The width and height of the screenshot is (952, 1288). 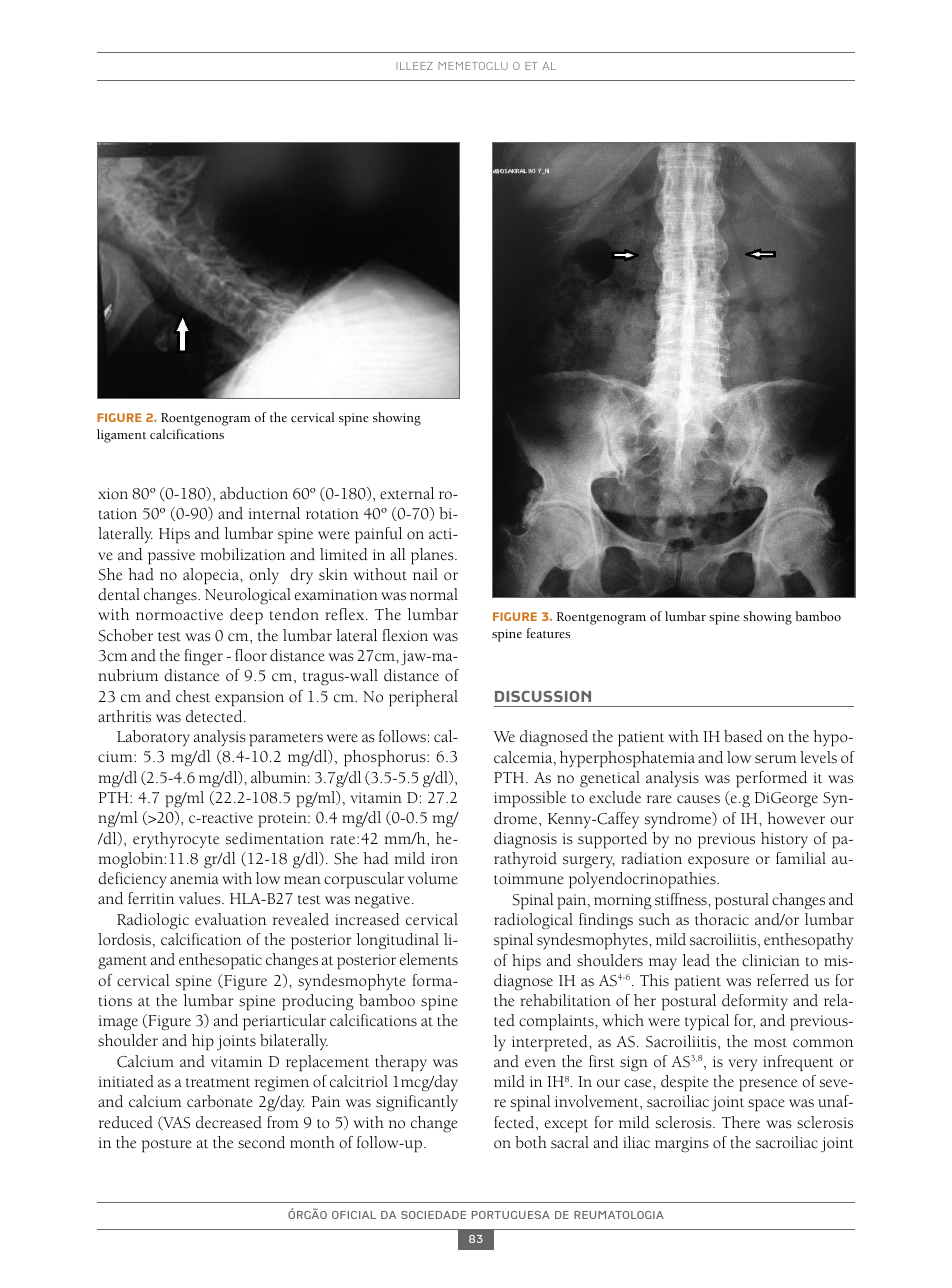 What do you see at coordinates (401, 1063) in the screenshot?
I see `therapy` at bounding box center [401, 1063].
